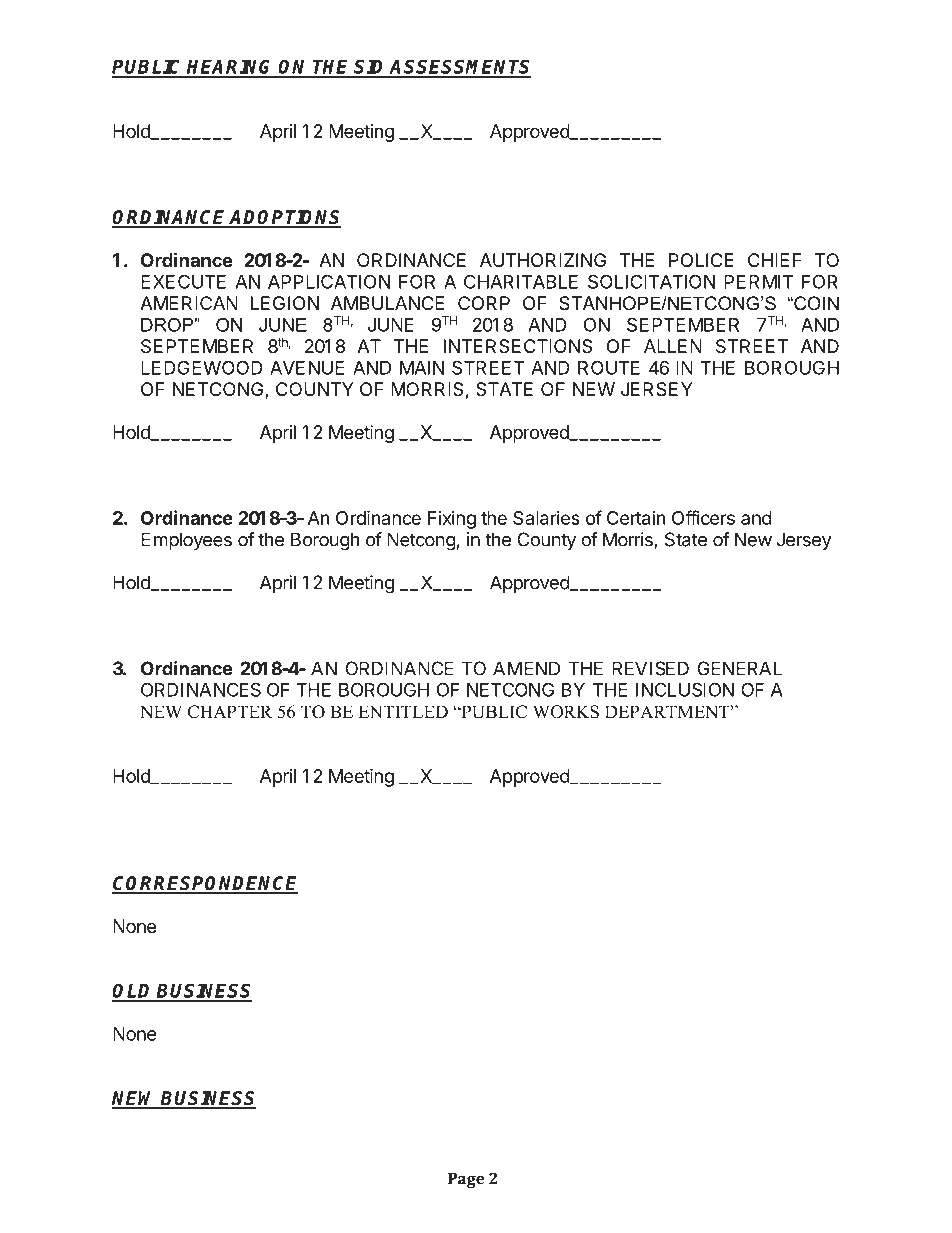 Image resolution: width=952 pixels, height=1233 pixels. I want to click on CHAPTER, so click(230, 712).
